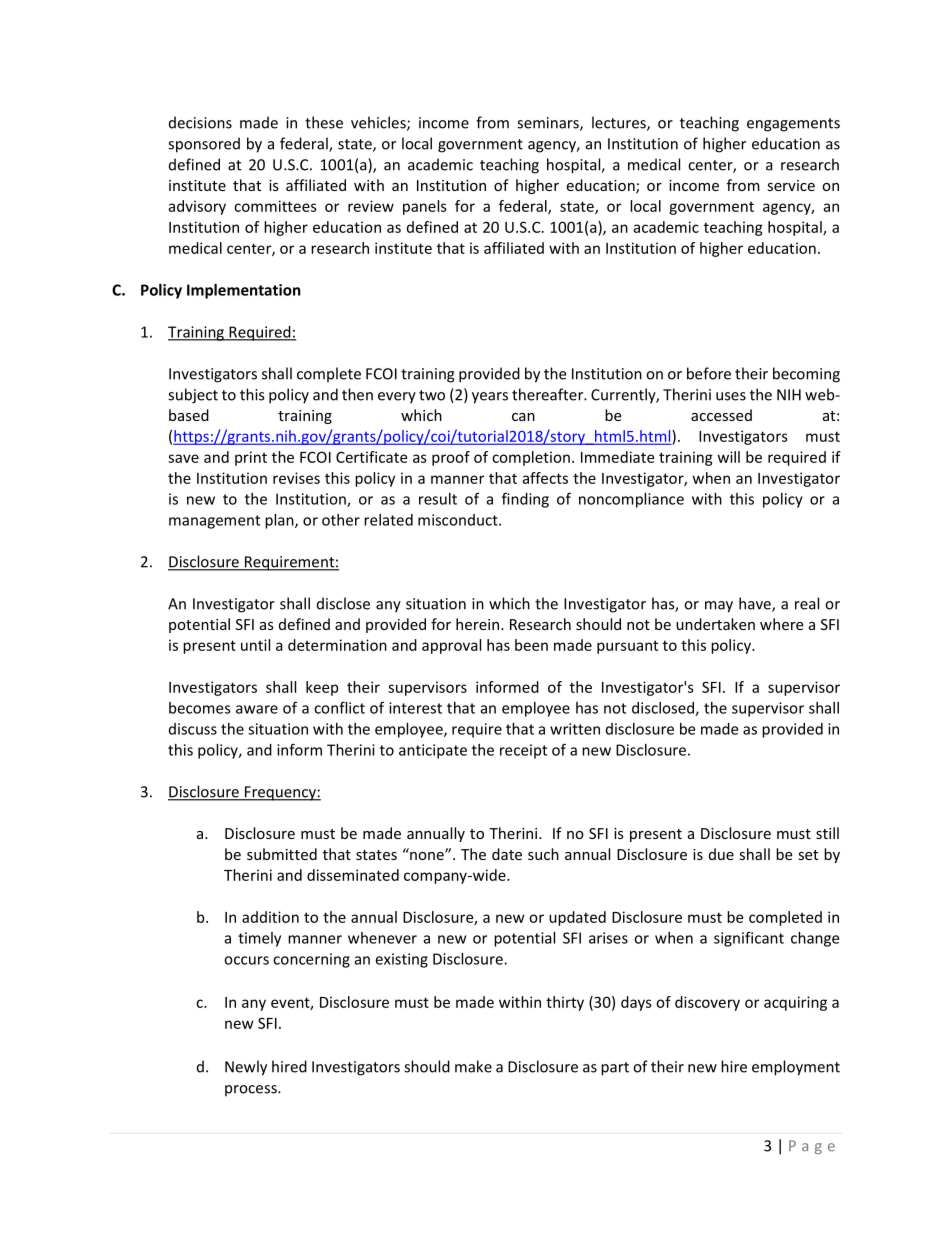 This screenshot has width=952, height=1233. Describe the element at coordinates (459, 520) in the screenshot. I see `misconduct` at that location.
